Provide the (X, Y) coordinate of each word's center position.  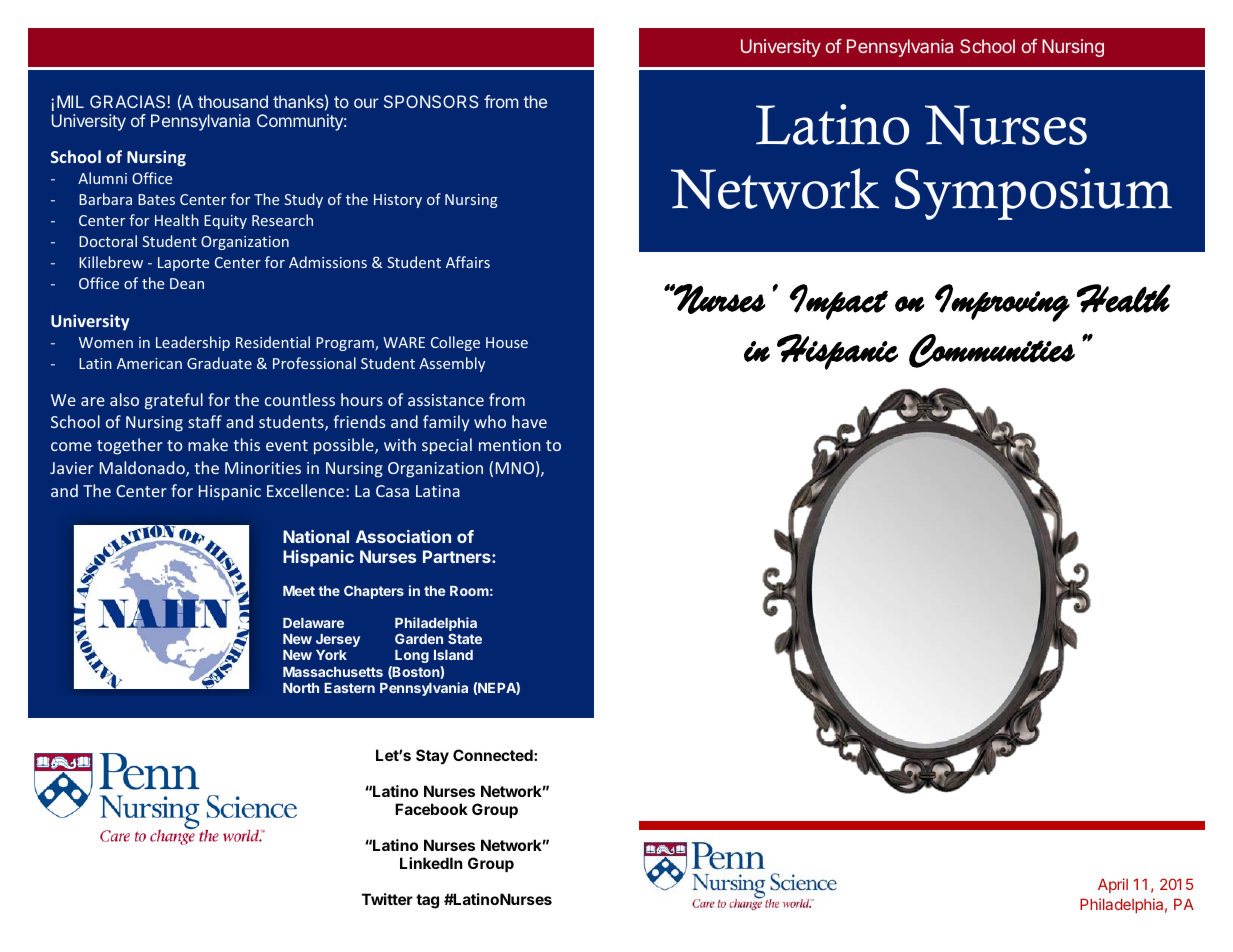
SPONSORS (431, 101)
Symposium (1033, 194)
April (1113, 885)
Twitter (387, 899)
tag (427, 901)
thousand (233, 101)
